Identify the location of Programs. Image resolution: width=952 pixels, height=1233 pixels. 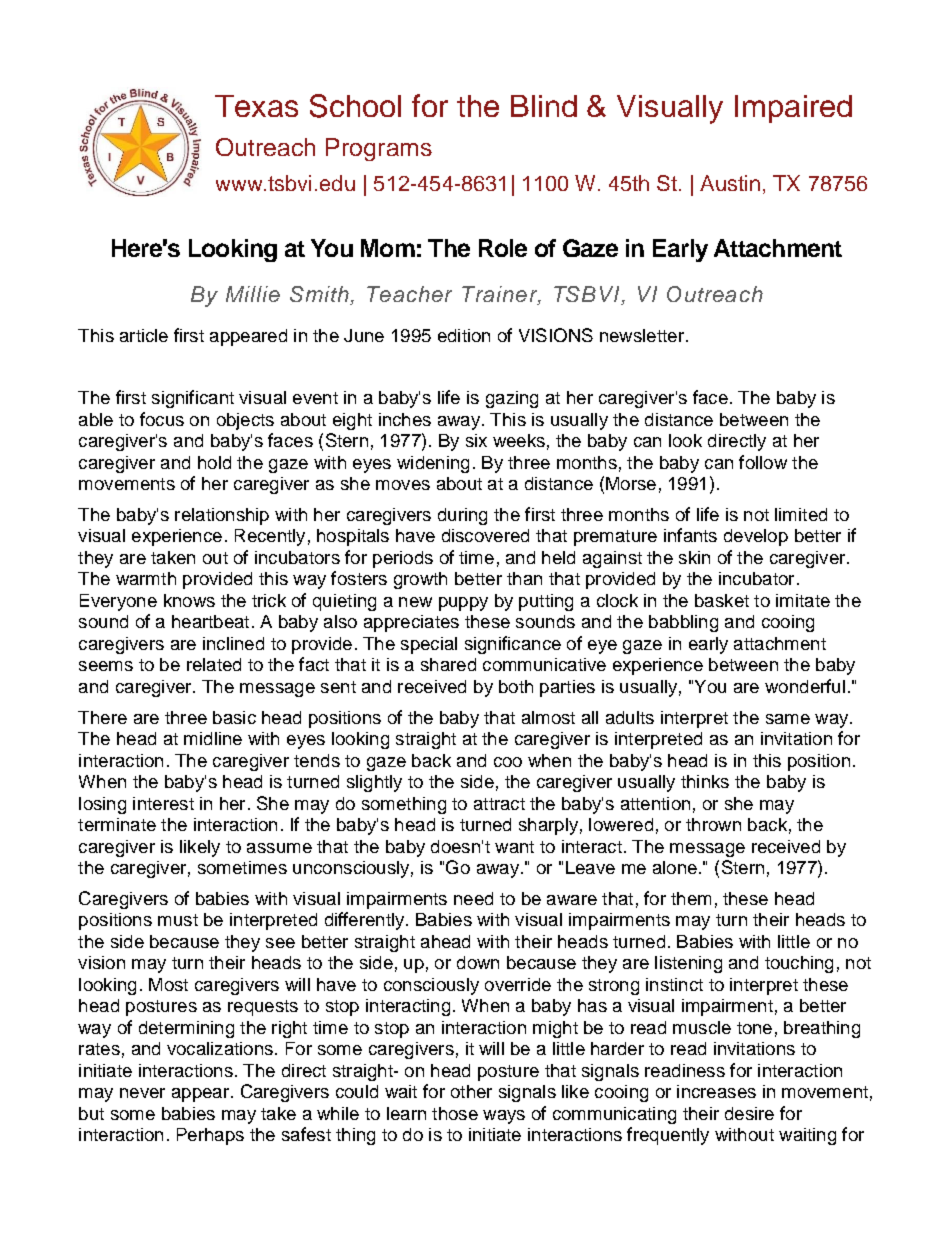
(379, 149).
